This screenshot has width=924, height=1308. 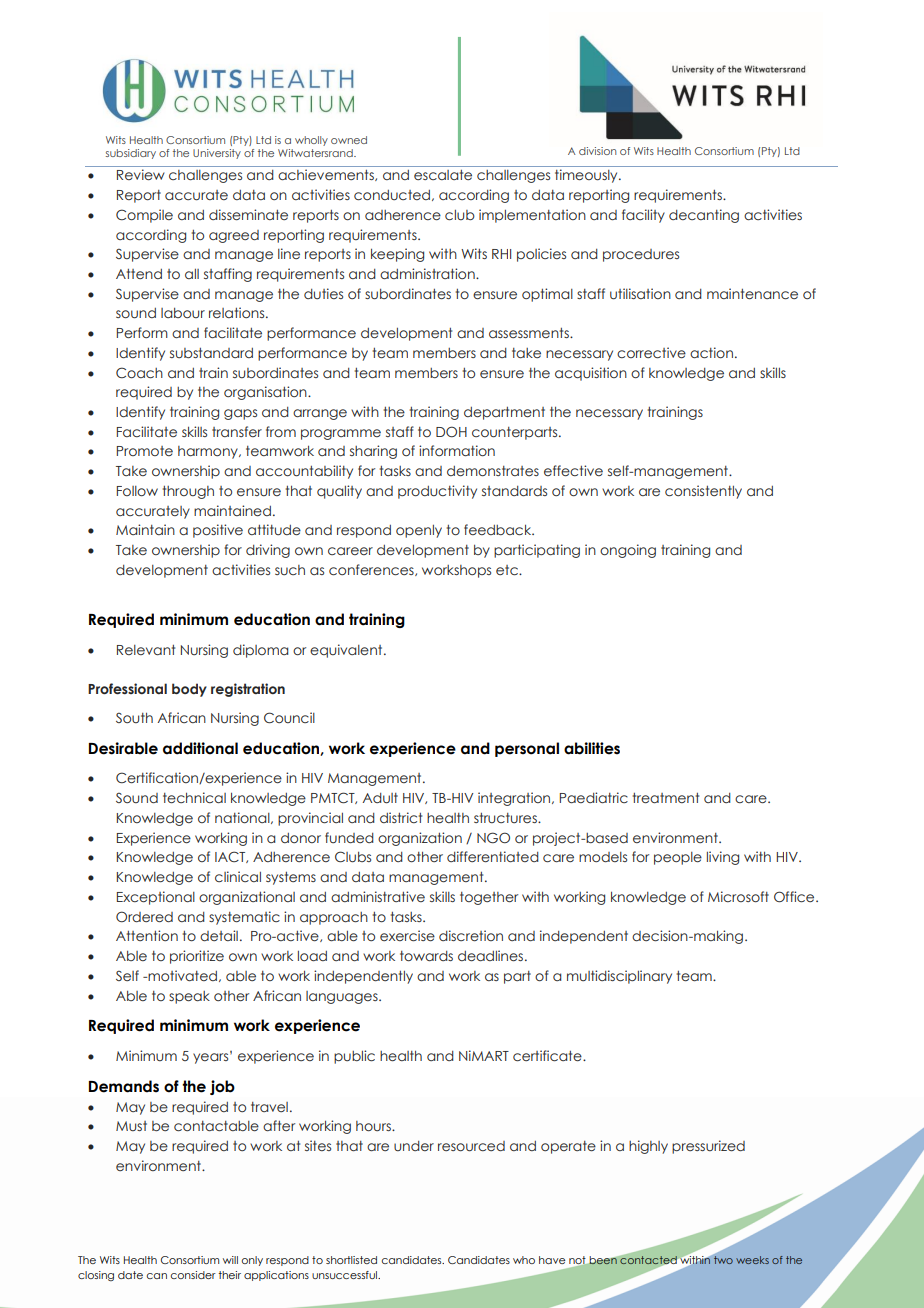 I want to click on consider, so click(x=193, y=1275).
